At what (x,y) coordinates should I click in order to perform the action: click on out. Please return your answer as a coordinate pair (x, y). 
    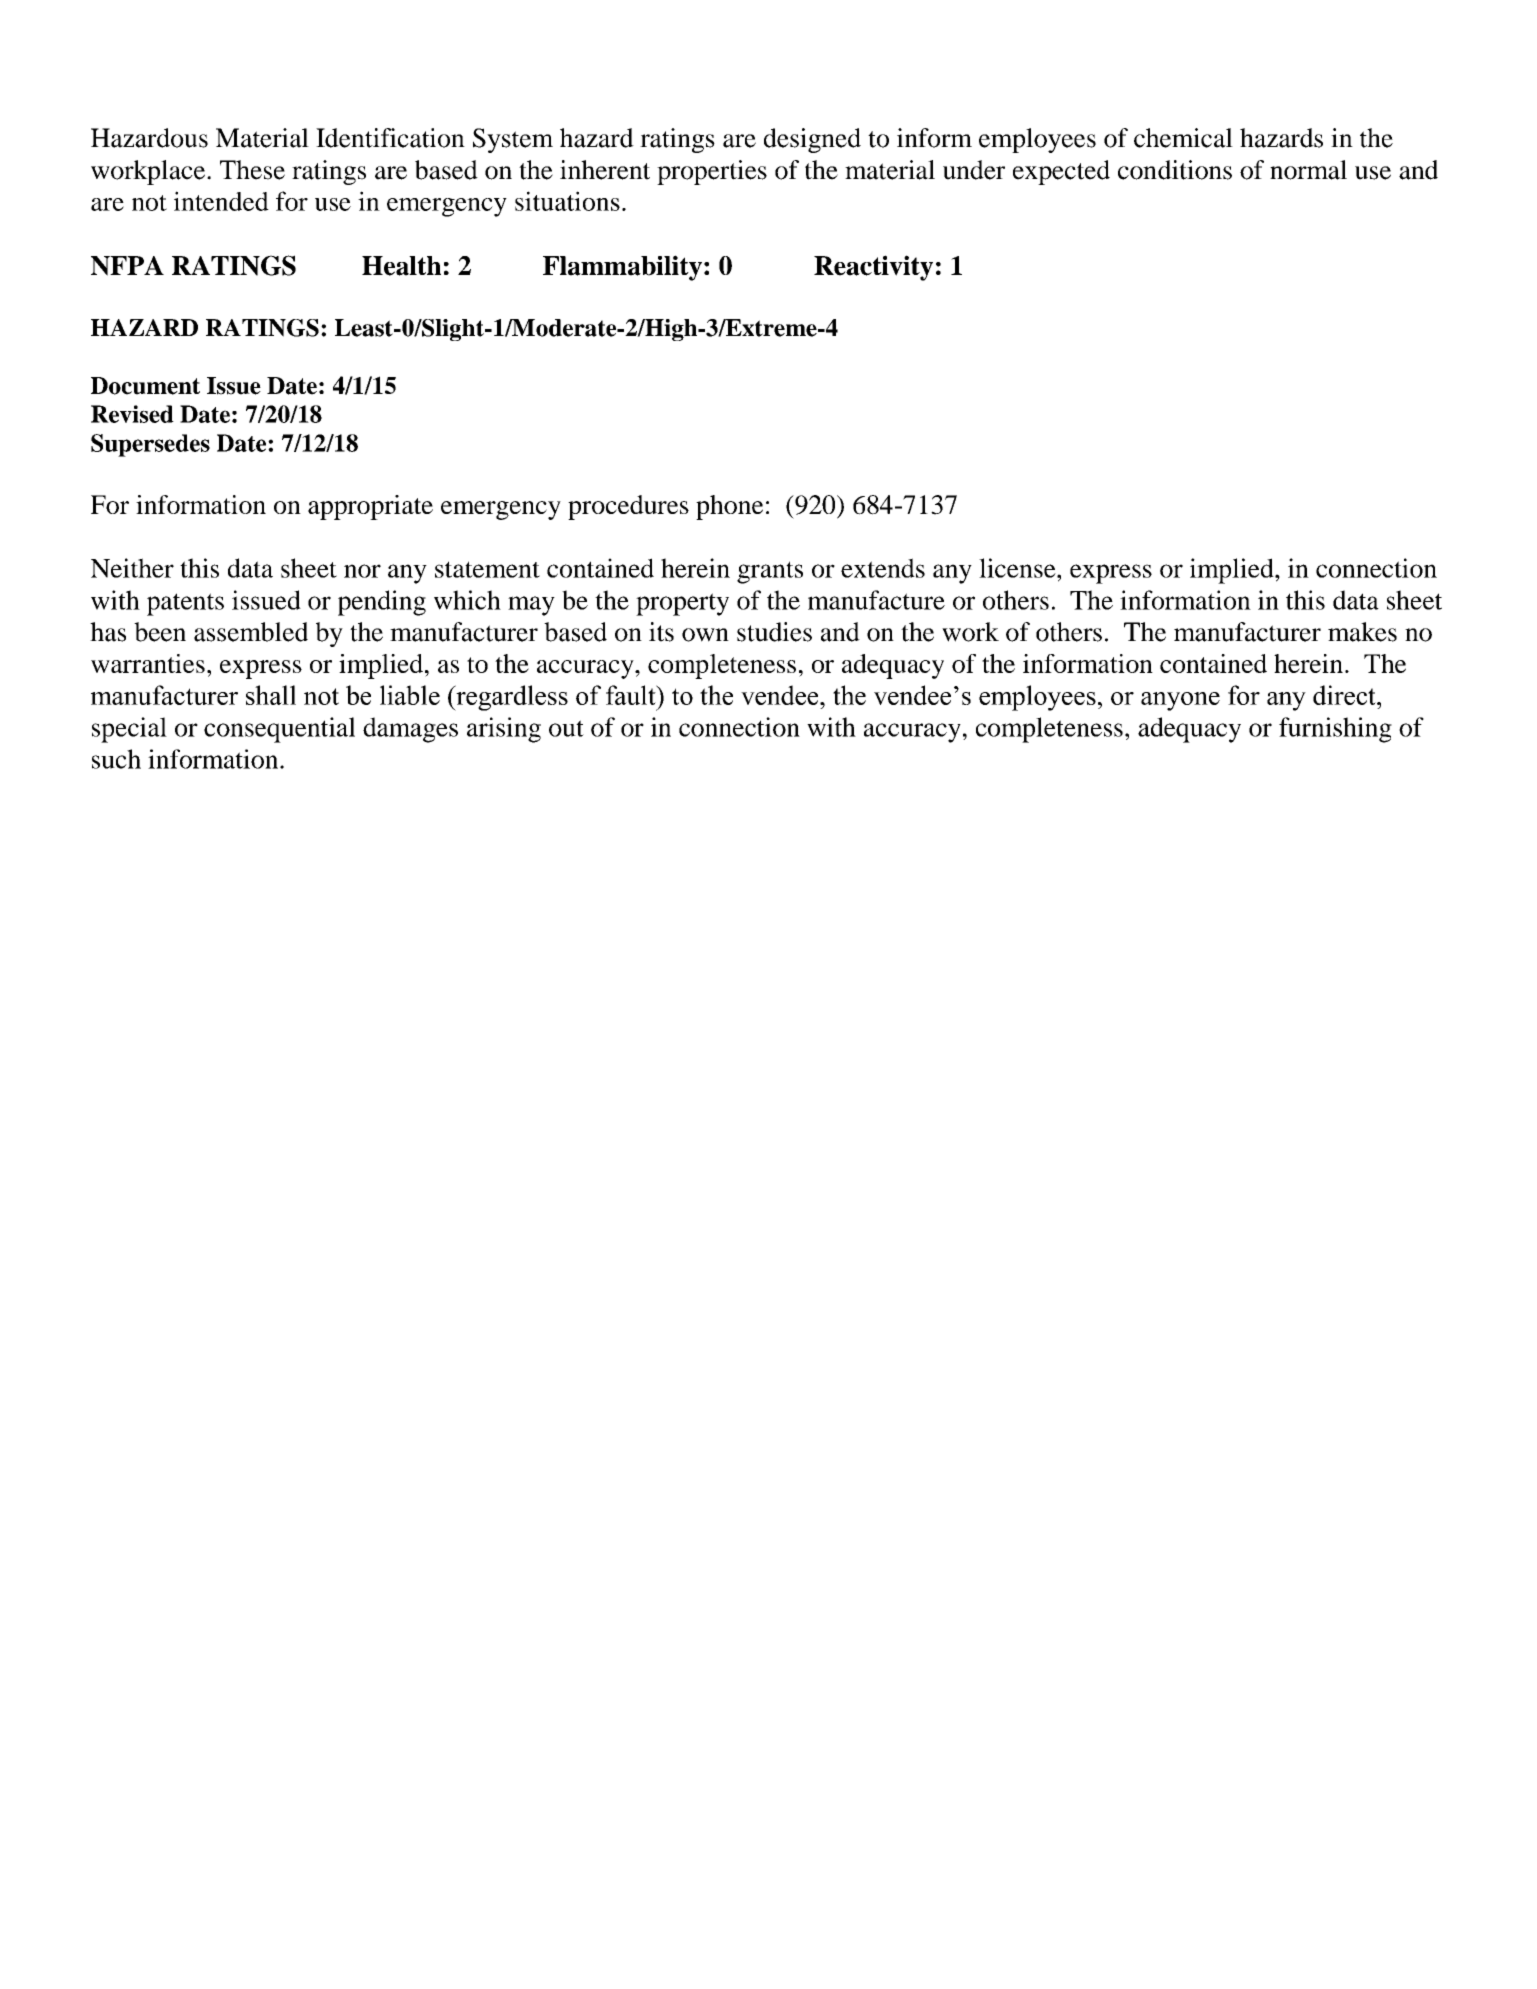
    Looking at the image, I should click on (566, 728).
